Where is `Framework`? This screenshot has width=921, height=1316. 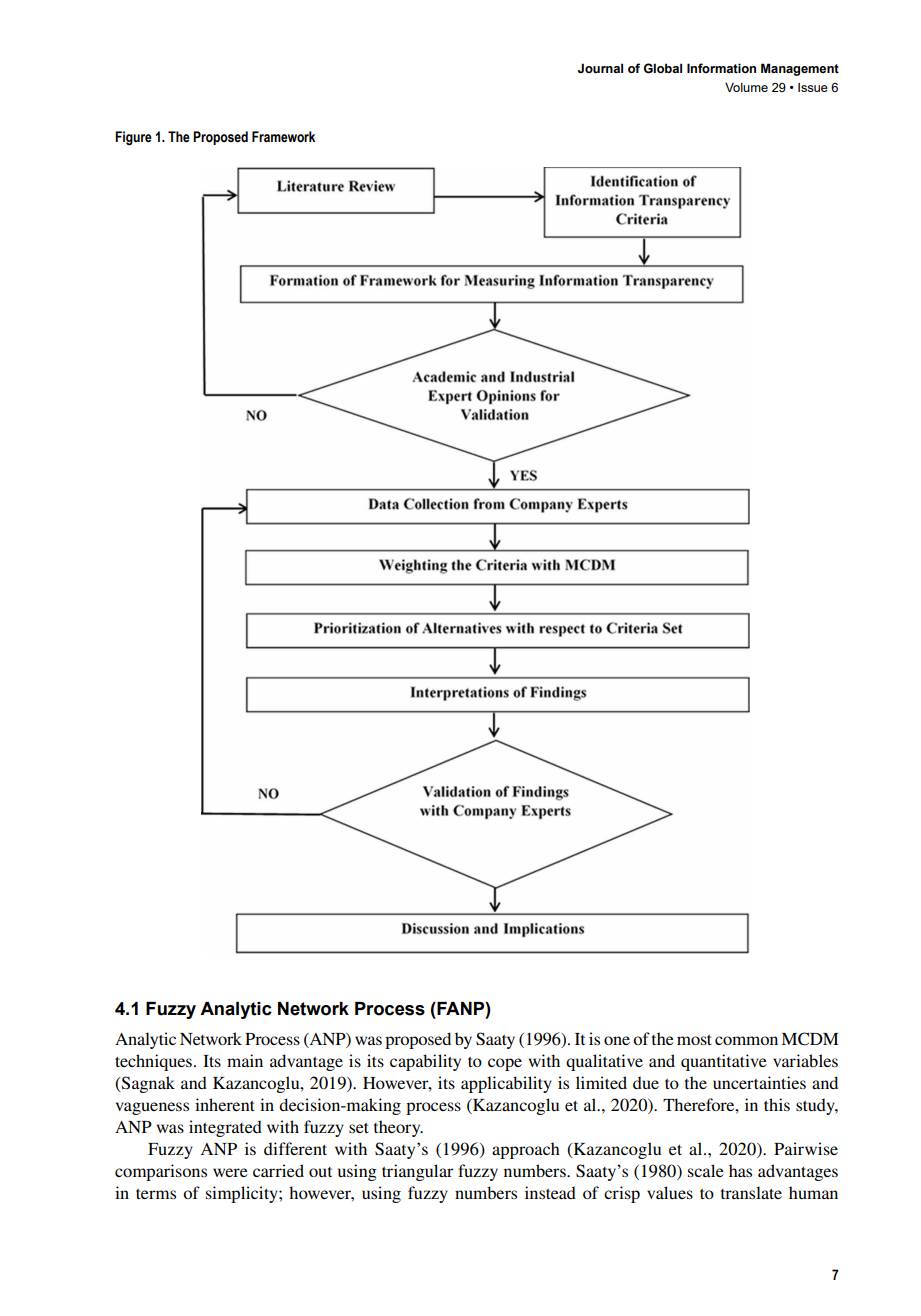 Framework is located at coordinates (283, 137).
